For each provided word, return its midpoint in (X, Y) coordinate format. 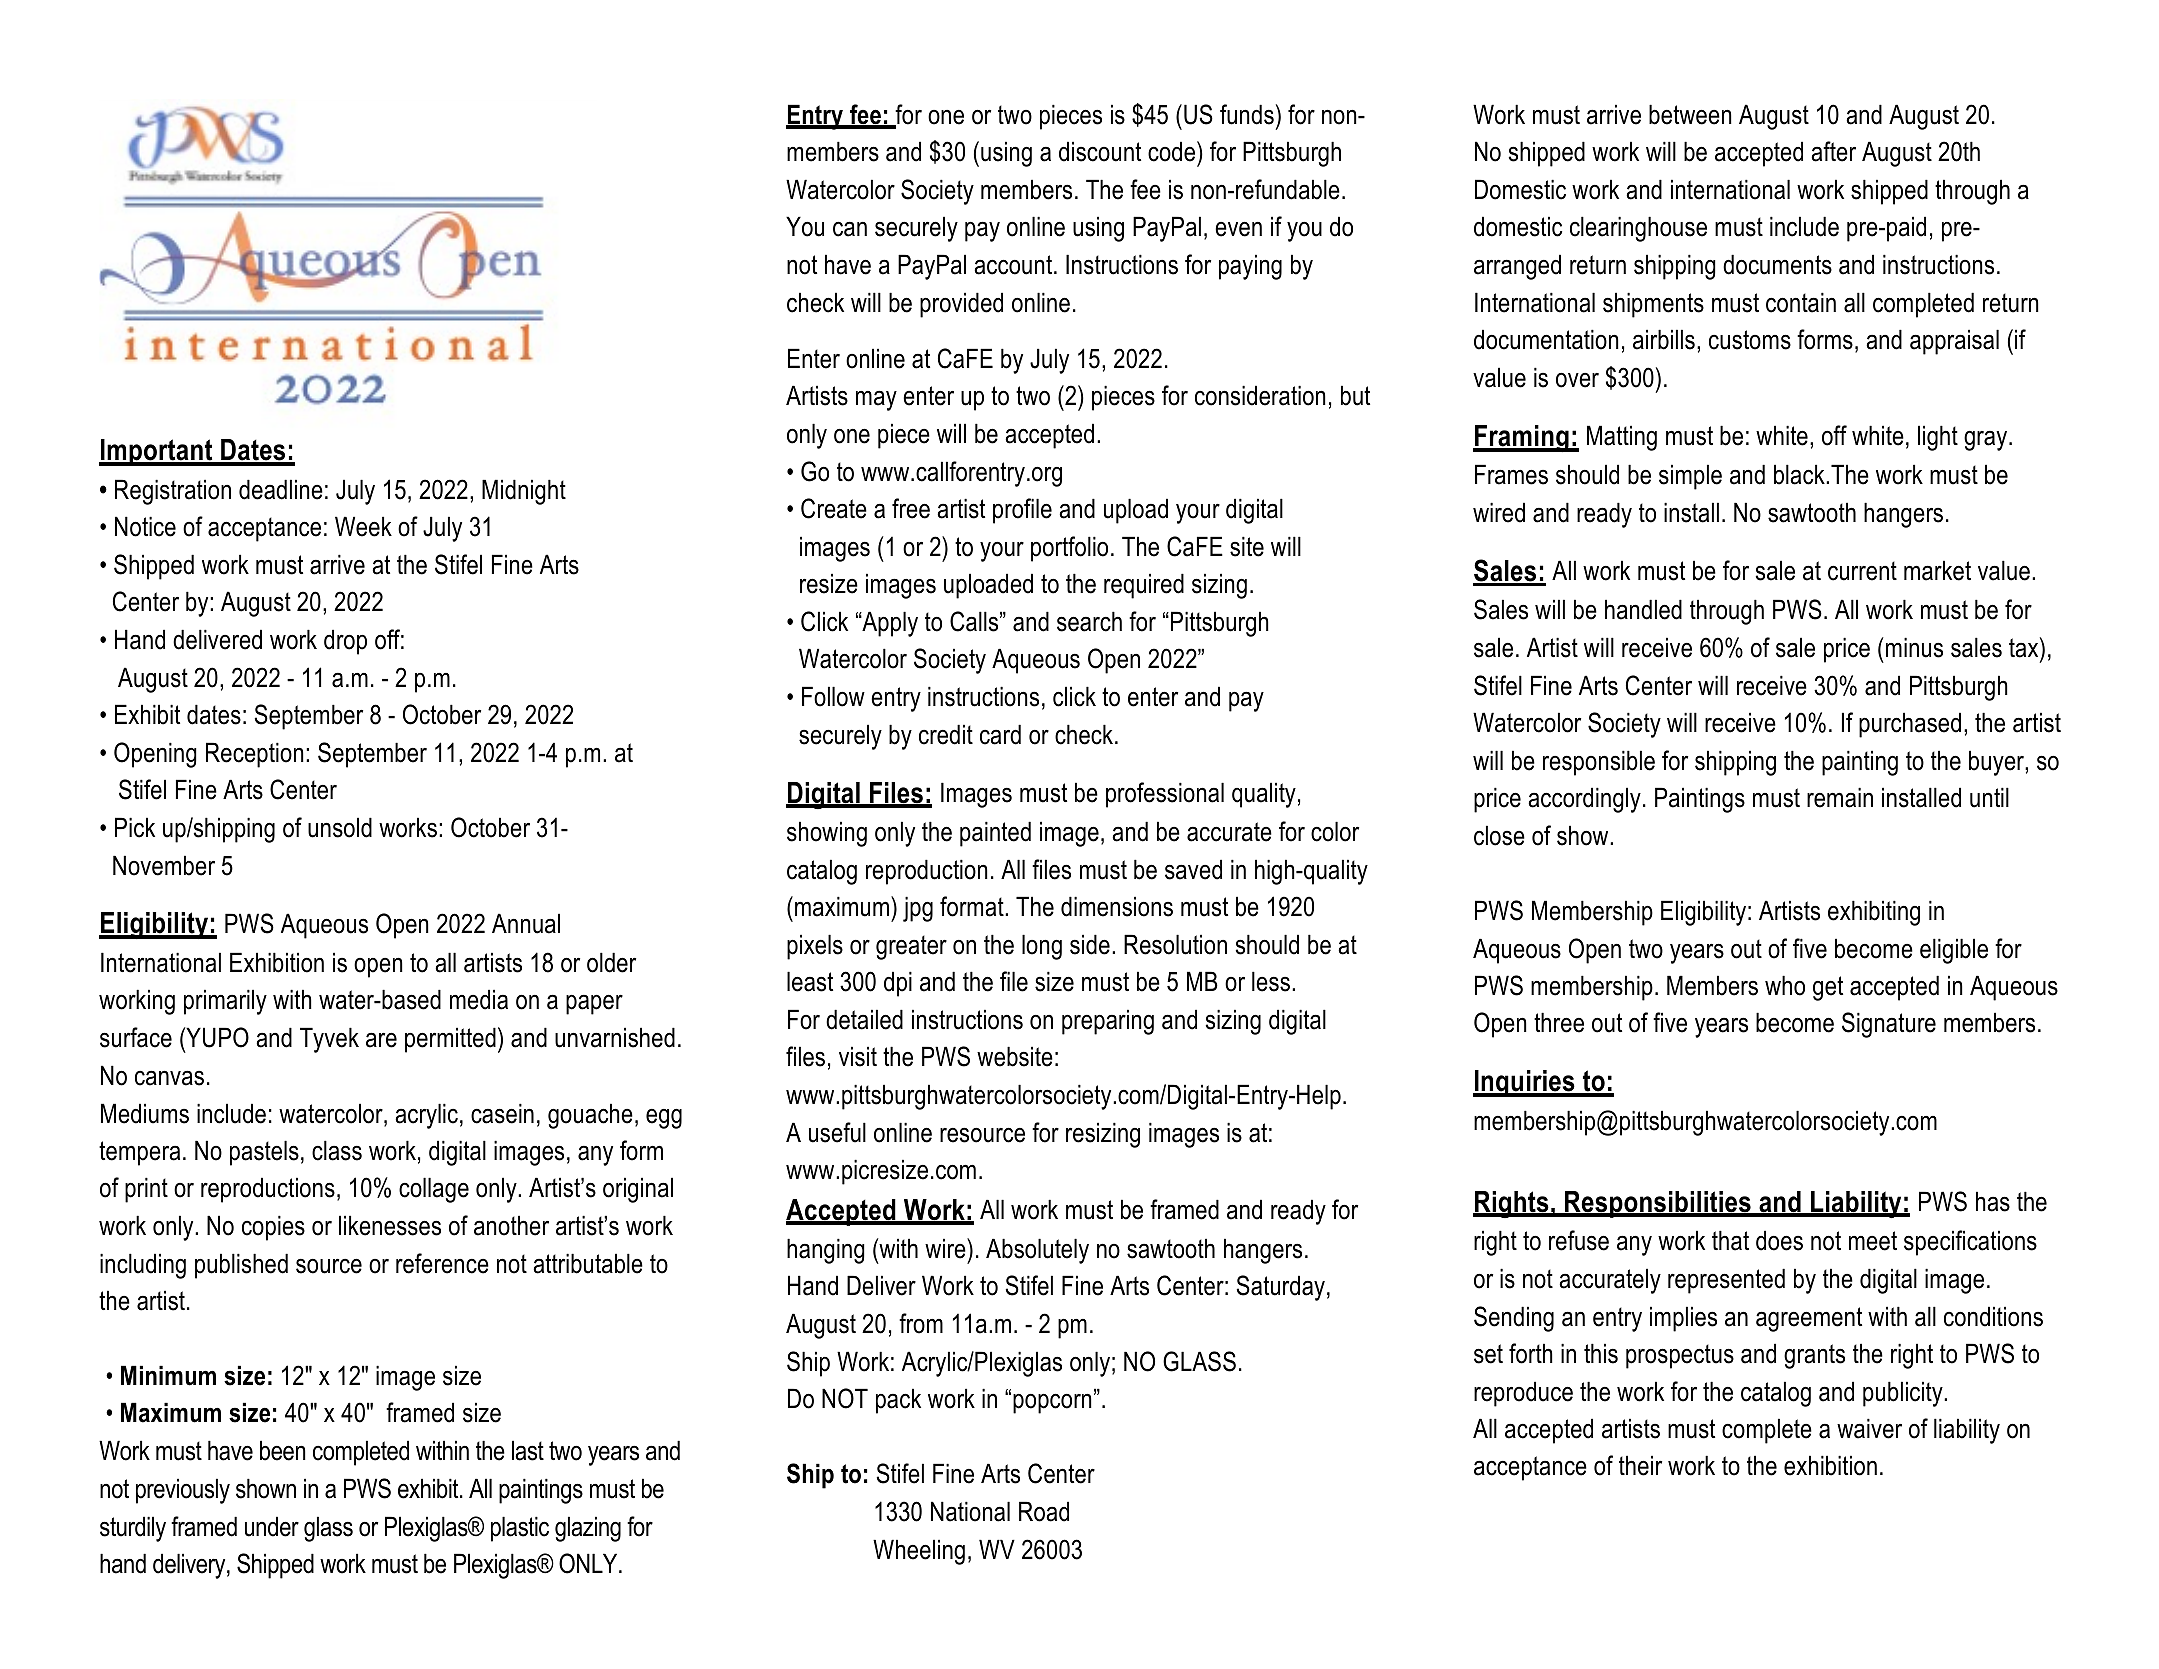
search (1089, 621)
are (381, 1040)
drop (345, 642)
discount (1100, 151)
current (1862, 571)
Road (1044, 1511)
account (1014, 265)
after (1833, 151)
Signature (1889, 1025)
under (272, 1526)
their (1640, 1465)
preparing (1108, 1022)
